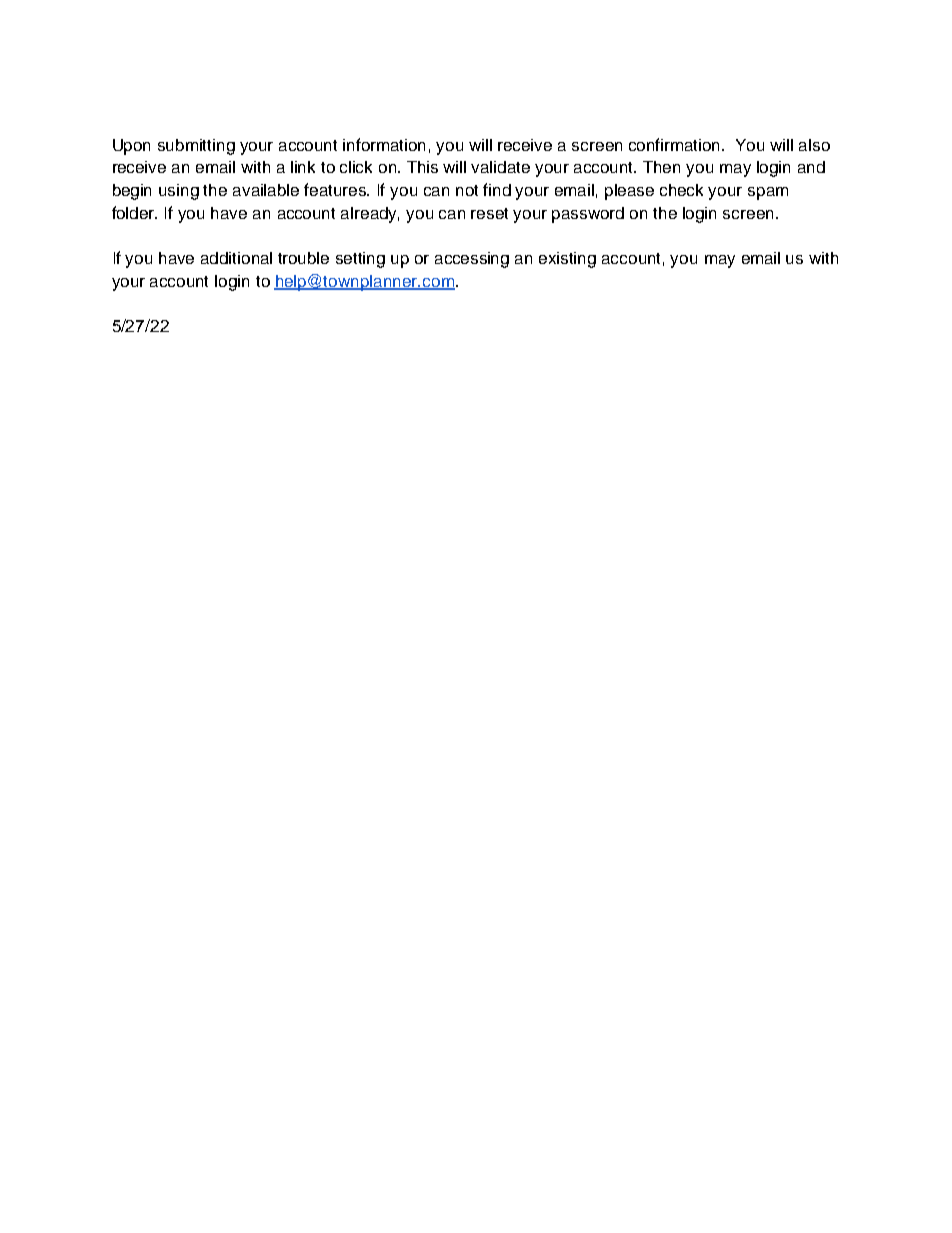 The height and width of the image is (1233, 952). What do you see at coordinates (588, 215) in the image?
I see `password` at bounding box center [588, 215].
